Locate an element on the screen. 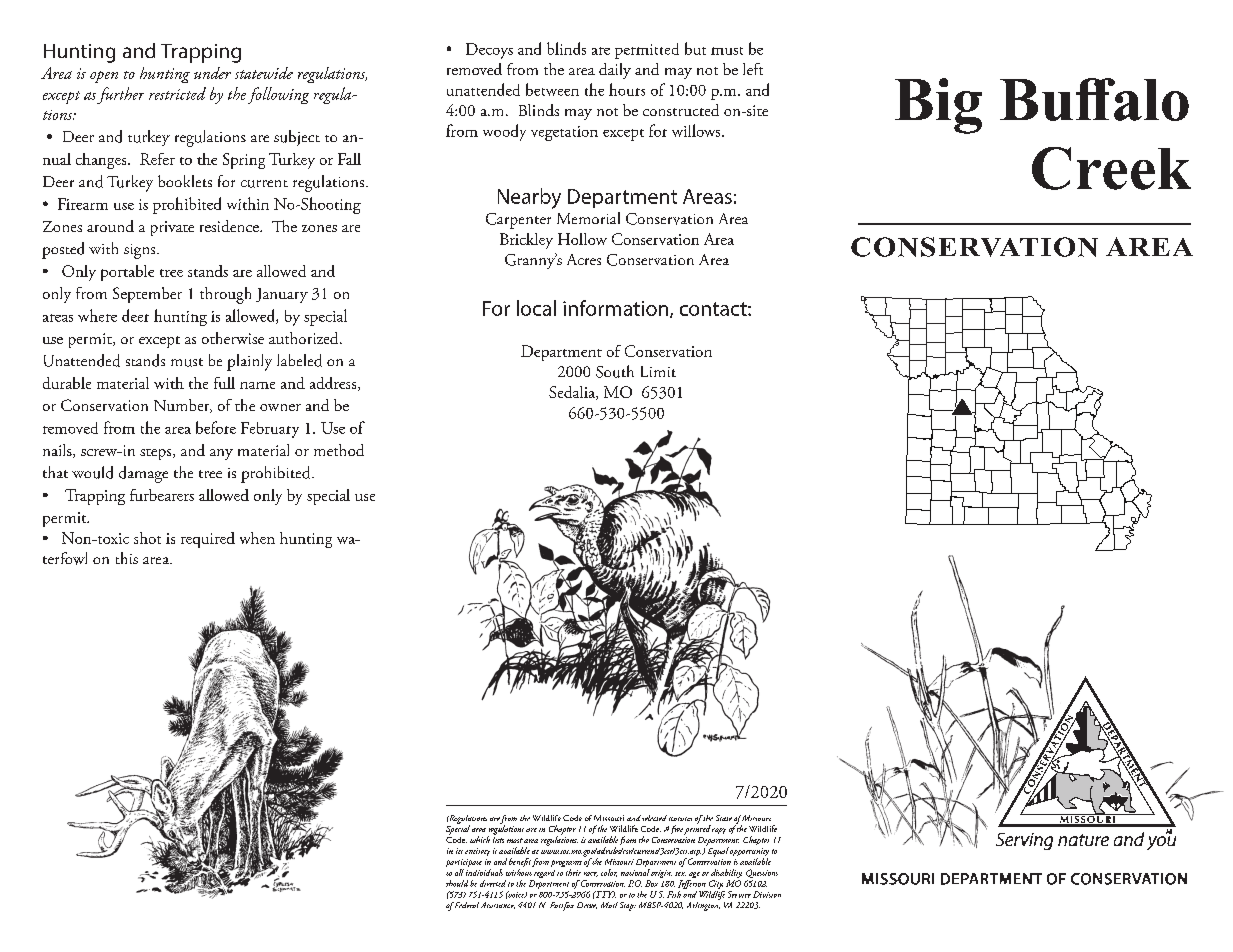  daily is located at coordinates (615, 71).
